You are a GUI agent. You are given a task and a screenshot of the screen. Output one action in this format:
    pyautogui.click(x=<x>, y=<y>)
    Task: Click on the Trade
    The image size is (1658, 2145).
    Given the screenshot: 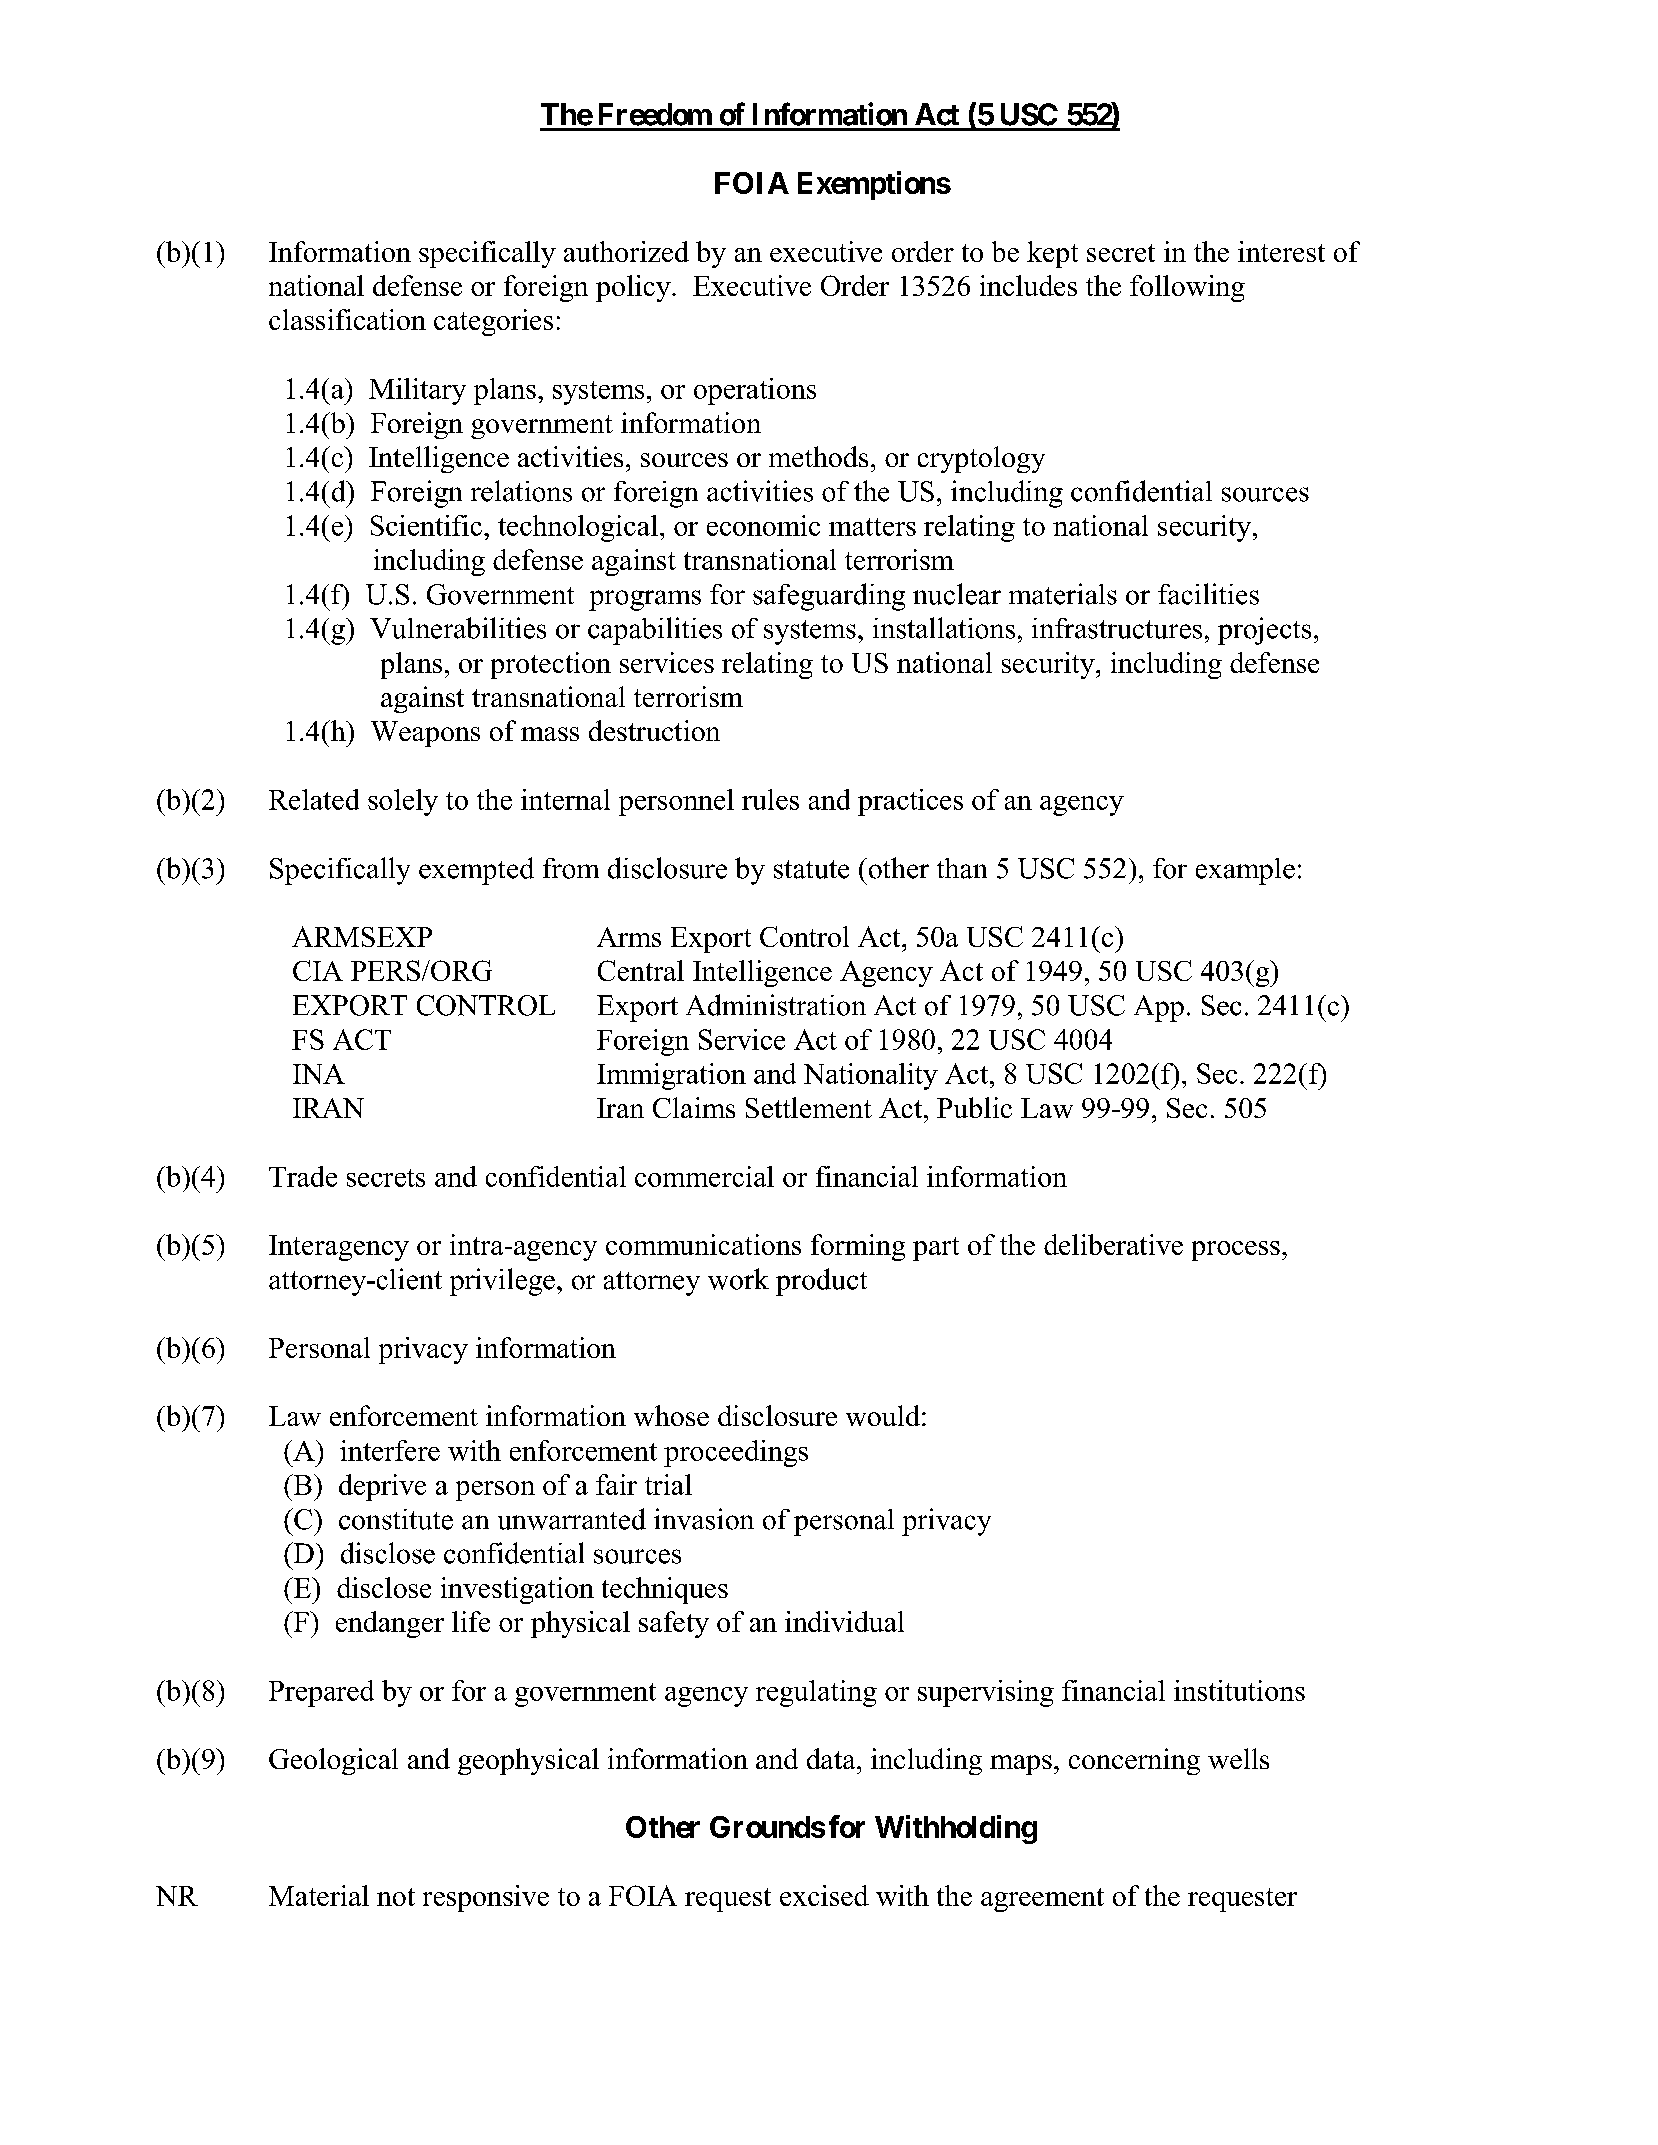 What is the action you would take?
    pyautogui.click(x=303, y=1176)
